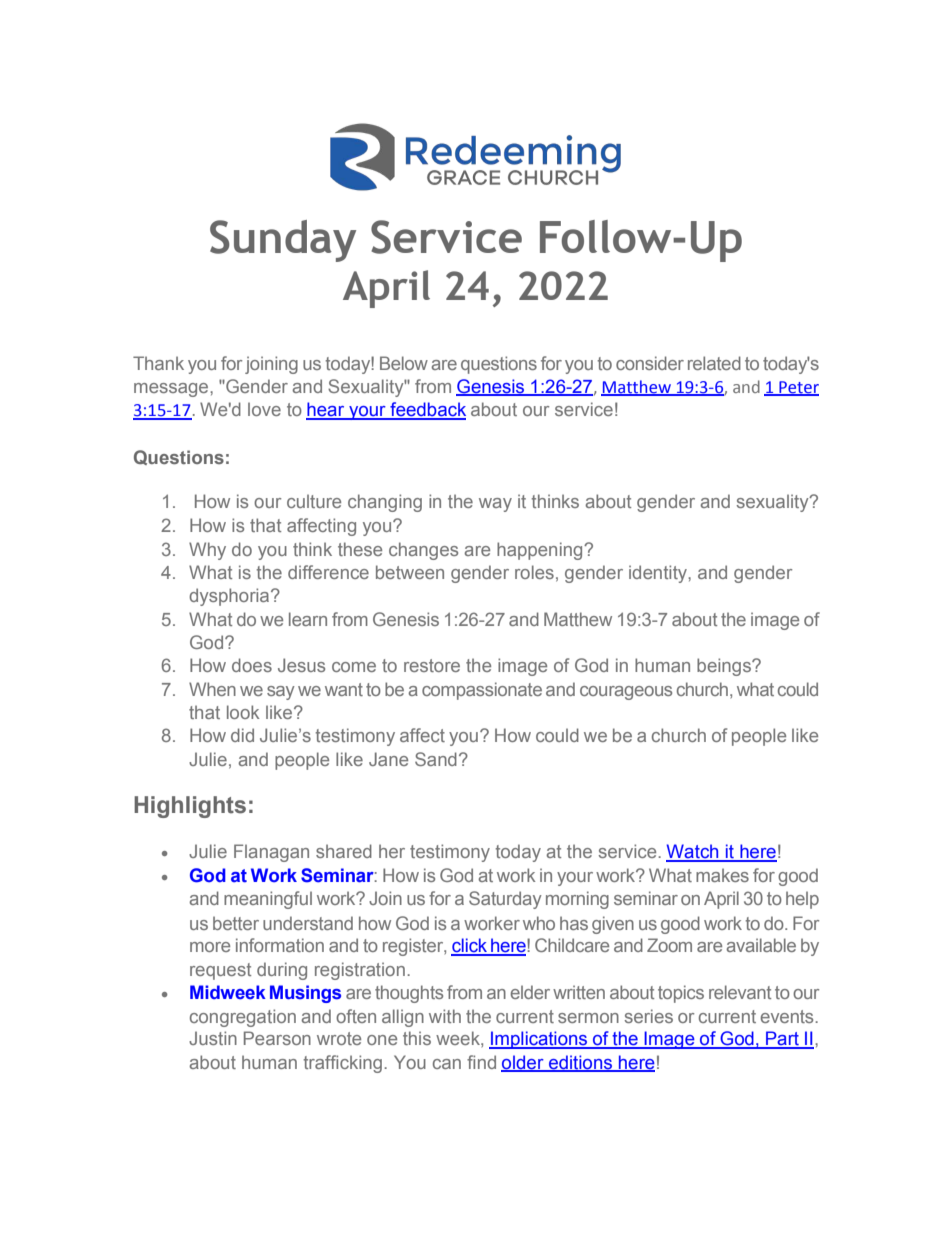 Image resolution: width=952 pixels, height=1233 pixels. What do you see at coordinates (481, 1062) in the page?
I see `find` at bounding box center [481, 1062].
